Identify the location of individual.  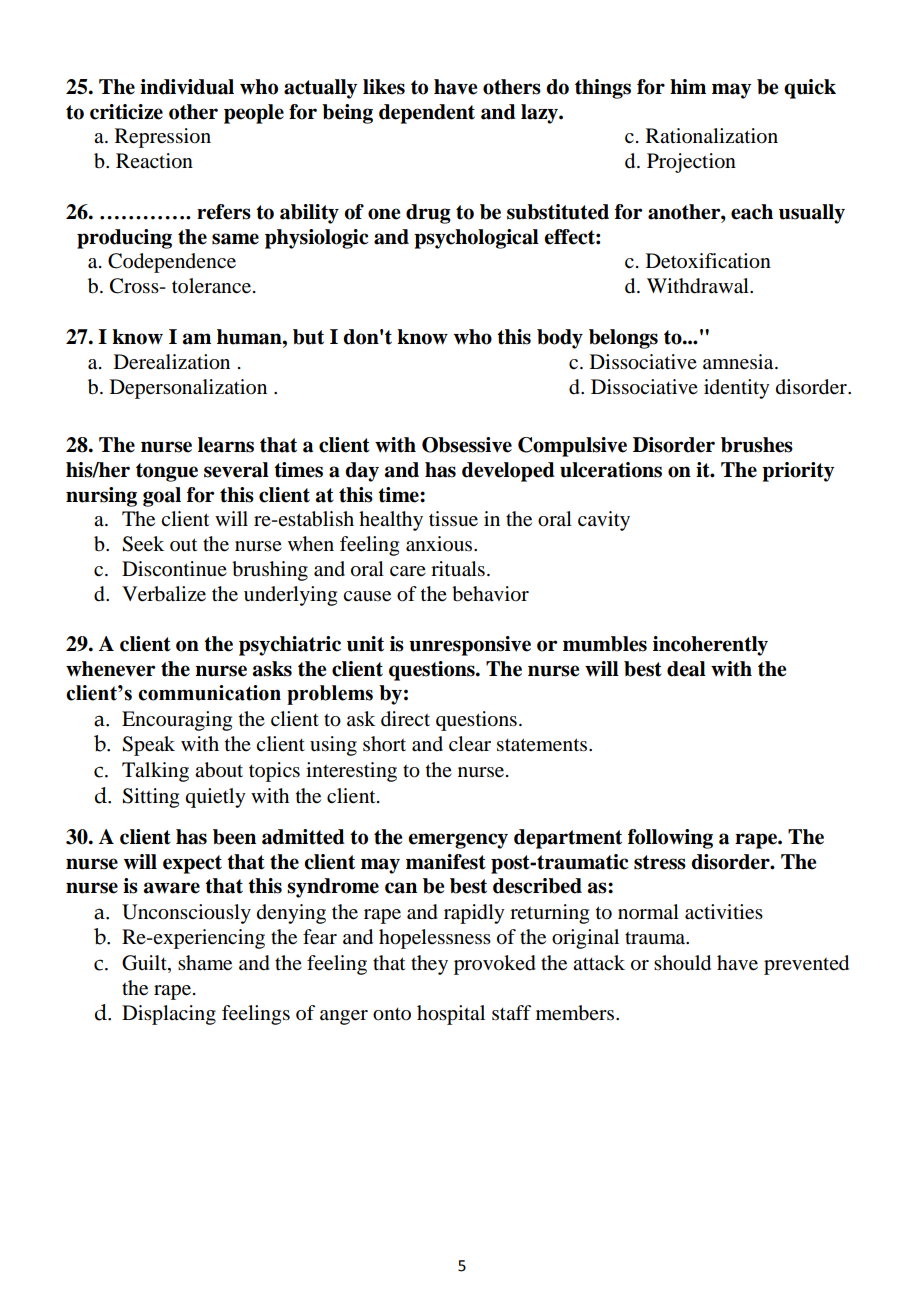
(187, 87).
